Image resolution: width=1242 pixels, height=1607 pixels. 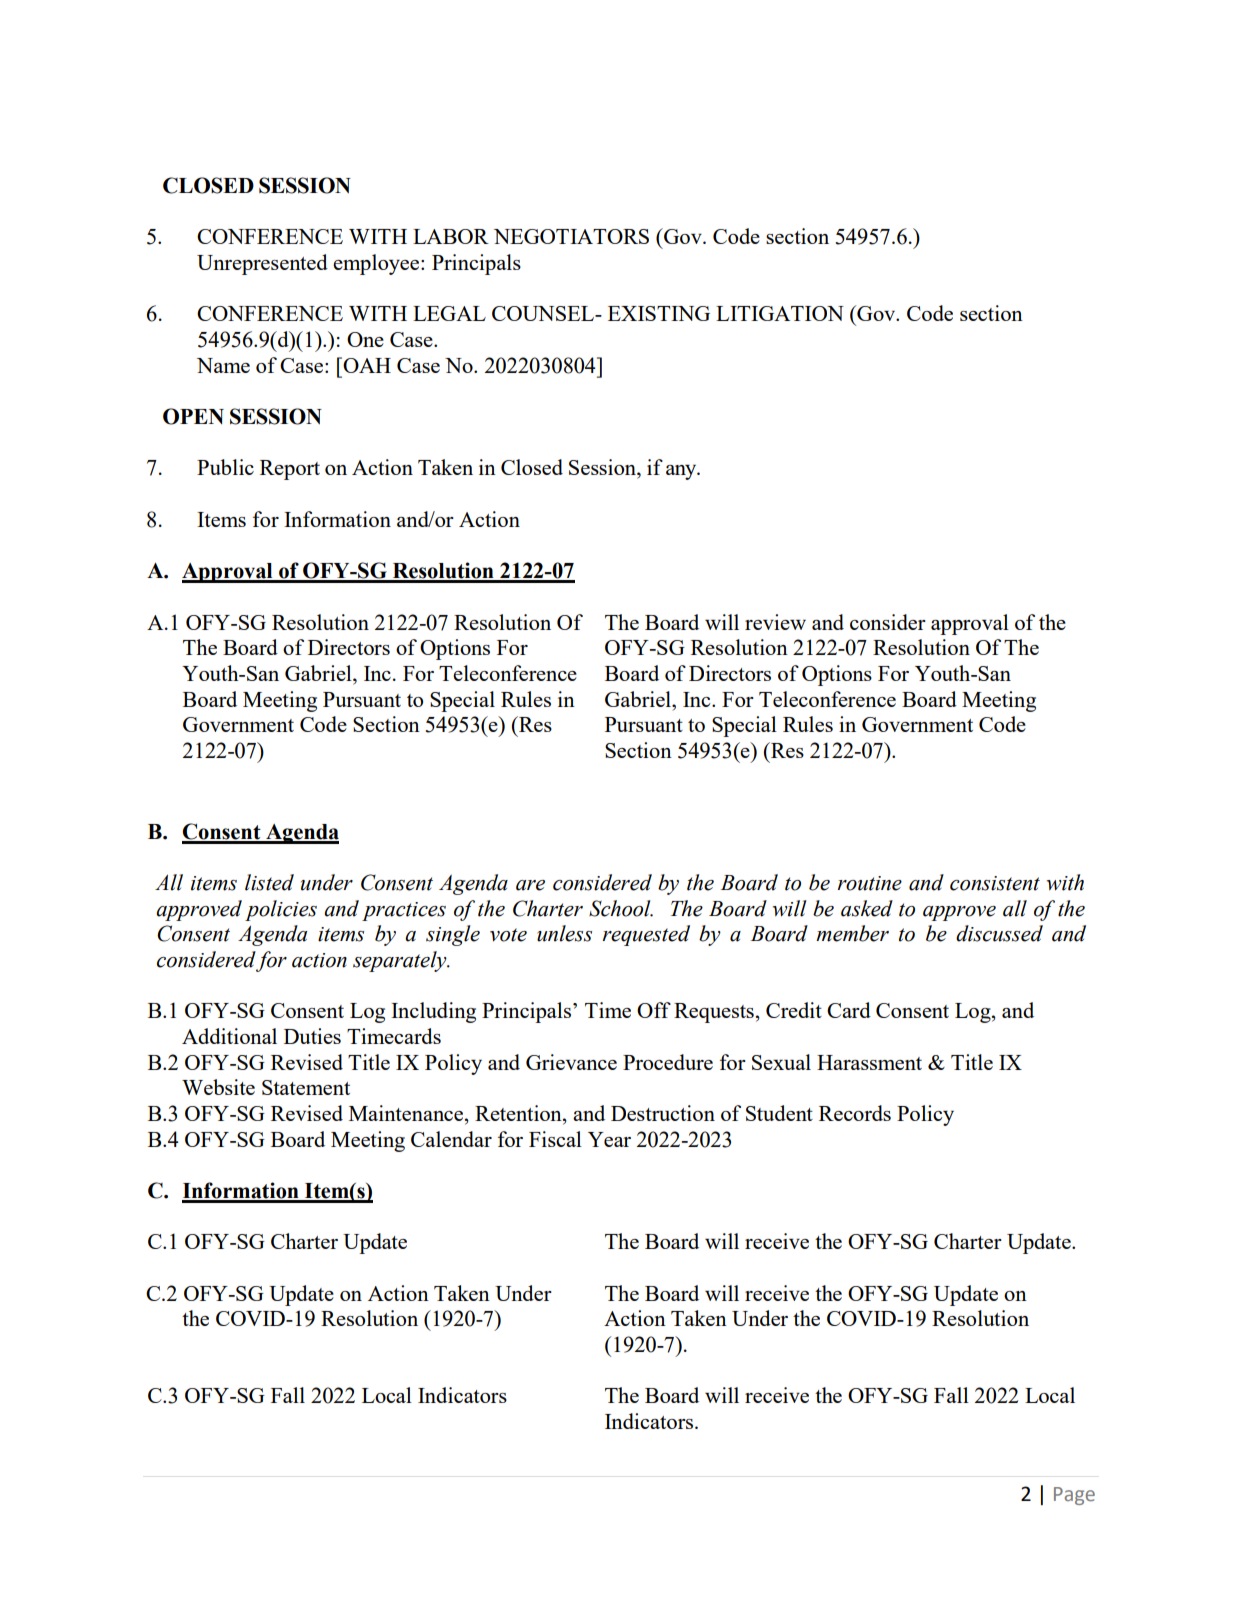 I want to click on Fiscal, so click(x=555, y=1139).
